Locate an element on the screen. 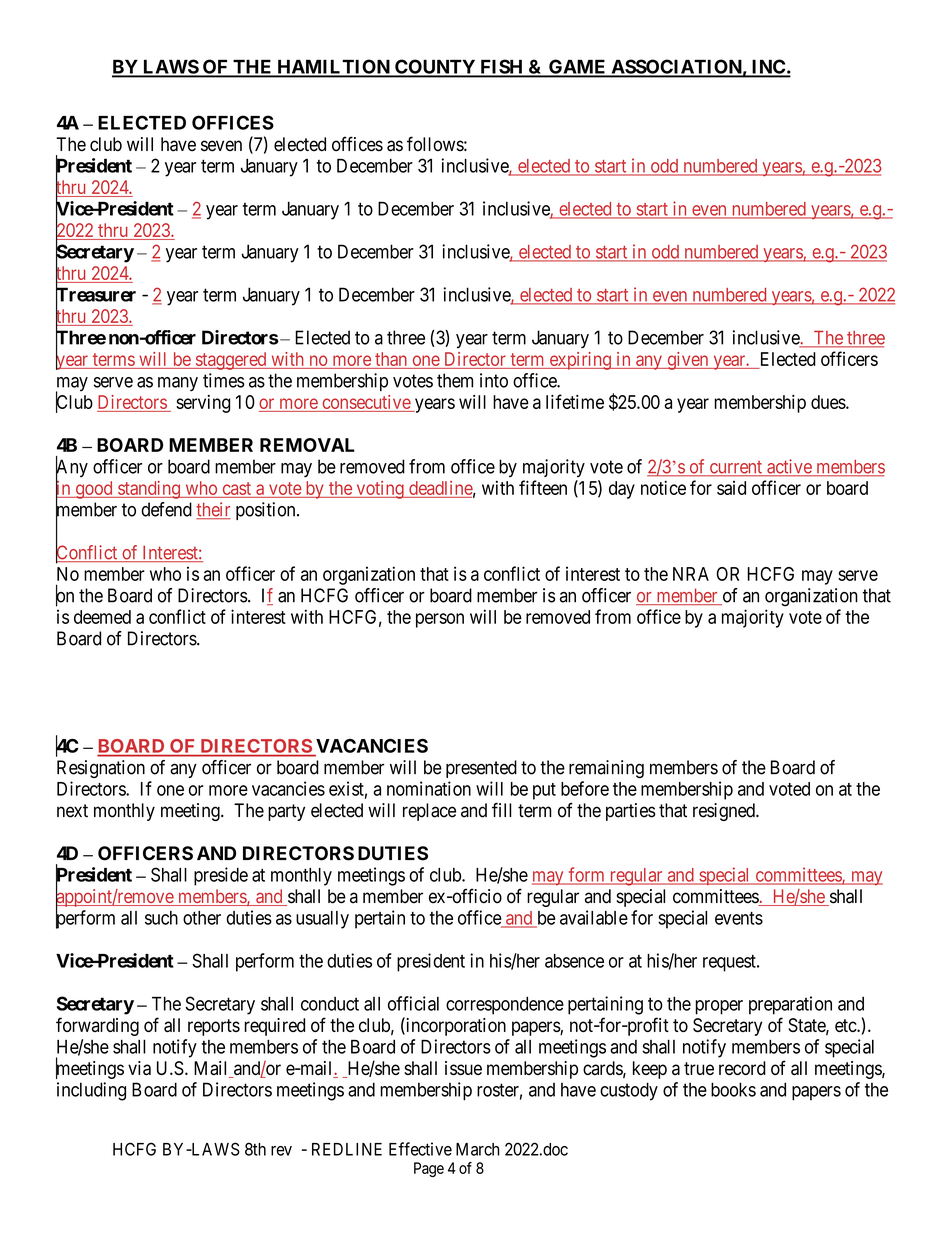  replace is located at coordinates (429, 812).
